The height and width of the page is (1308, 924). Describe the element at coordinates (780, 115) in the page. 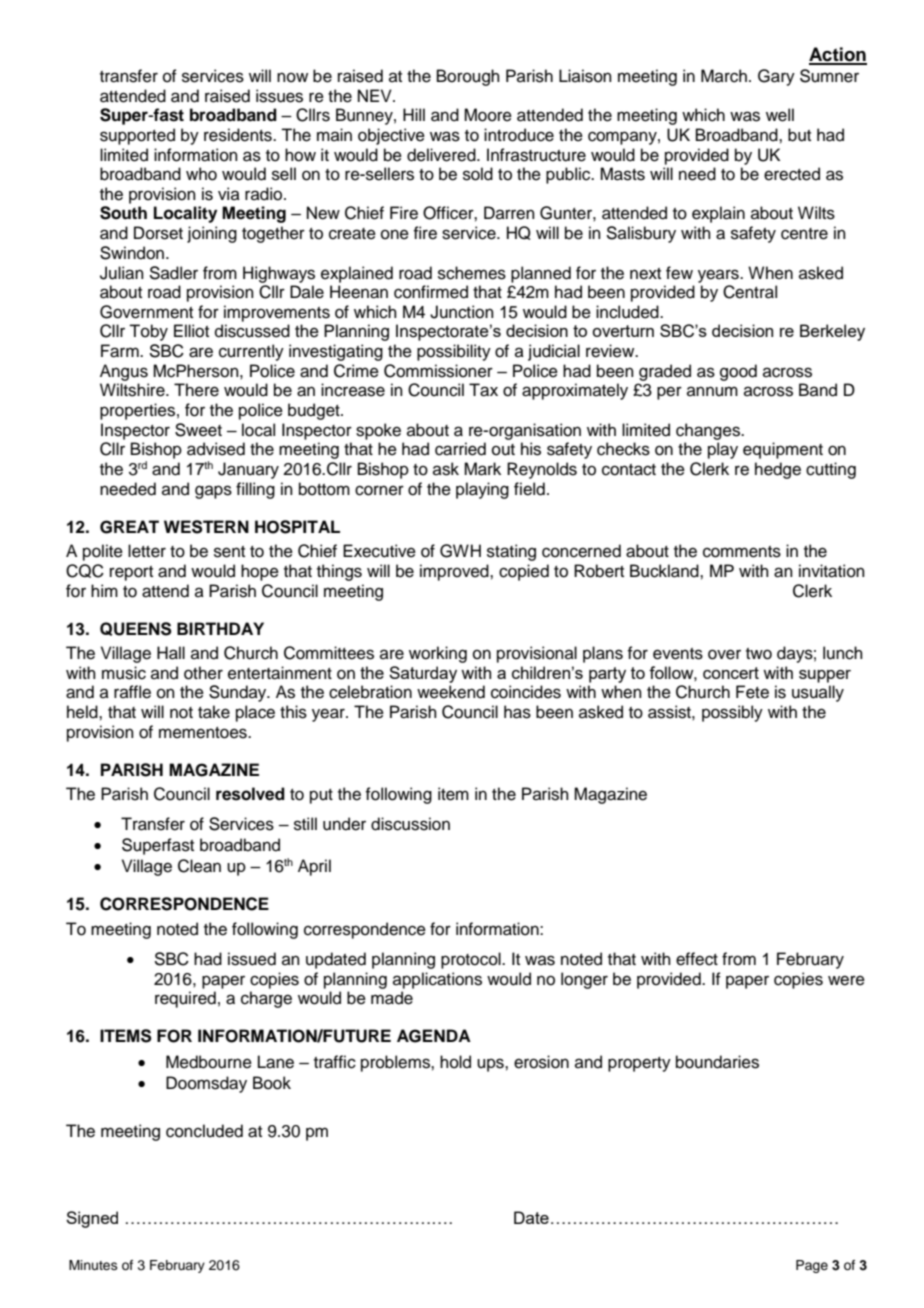

I see `well` at that location.
